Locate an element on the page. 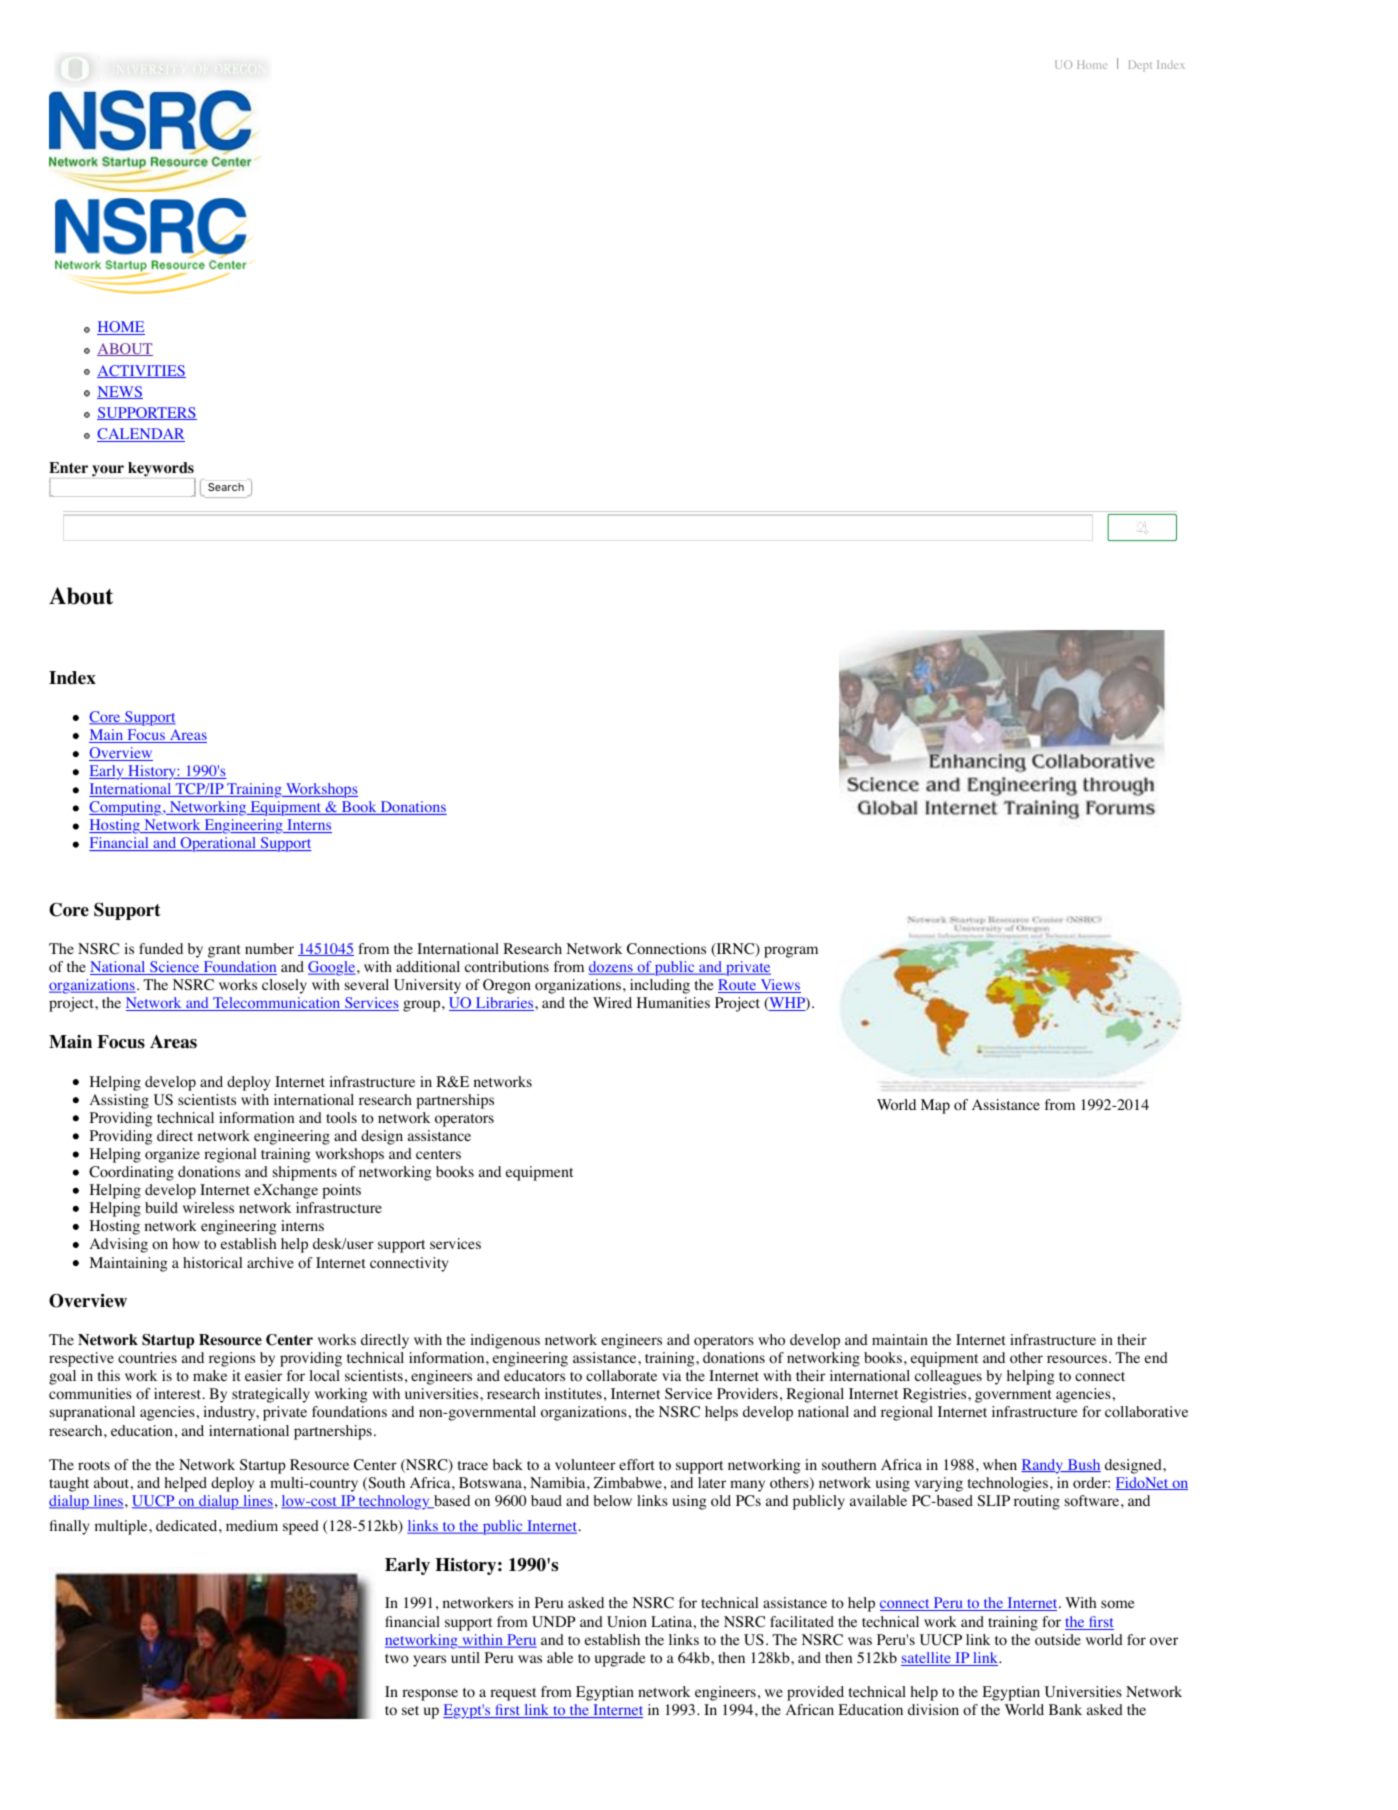  dozens is located at coordinates (612, 968).
